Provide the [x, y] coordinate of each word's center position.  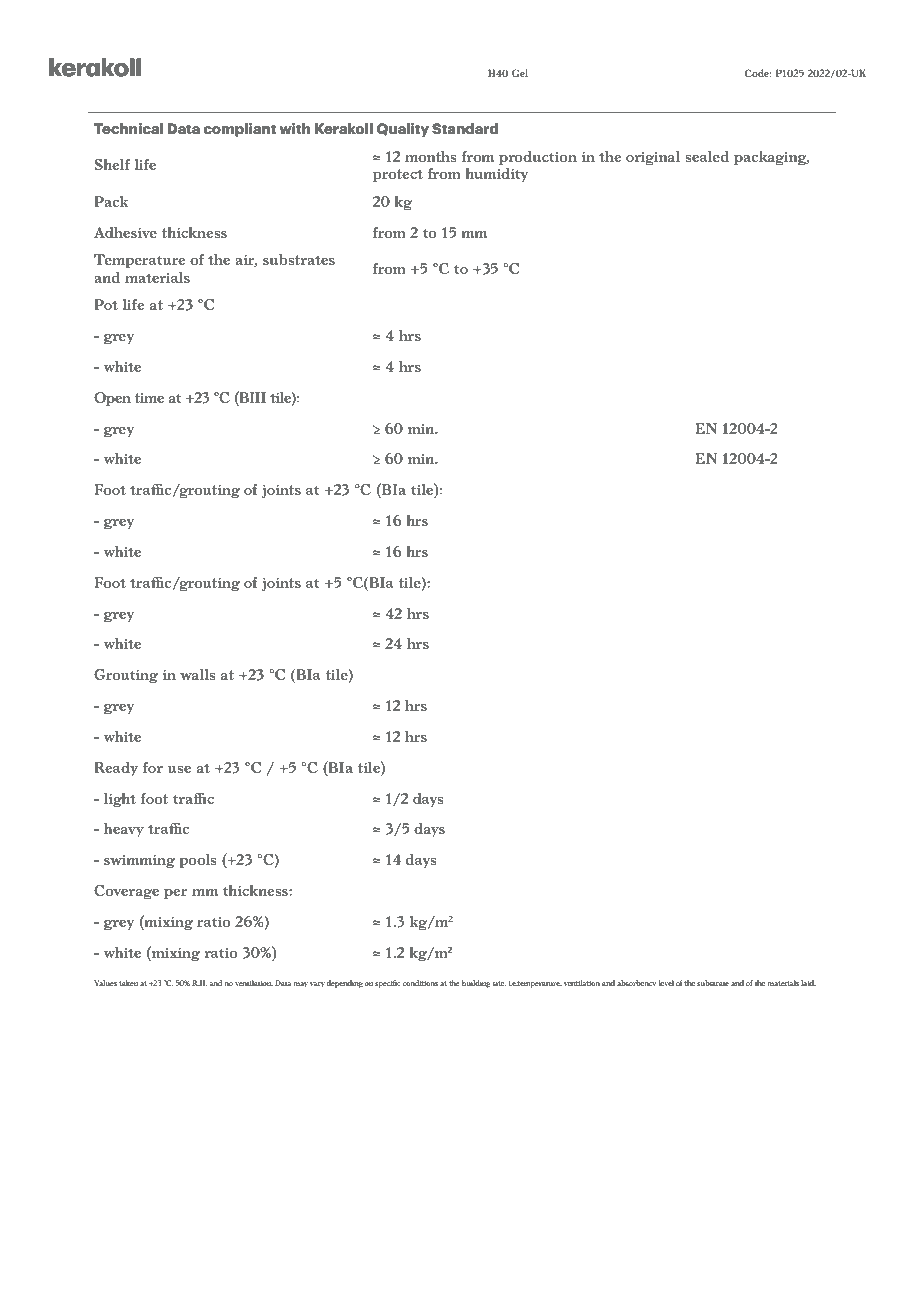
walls [197, 674]
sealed [707, 156]
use [179, 769]
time [149, 398]
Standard [465, 128]
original [653, 158]
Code [758, 73]
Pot [106, 304]
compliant [239, 130]
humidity [496, 175]
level [666, 983]
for [153, 767]
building [476, 984]
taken [128, 983]
